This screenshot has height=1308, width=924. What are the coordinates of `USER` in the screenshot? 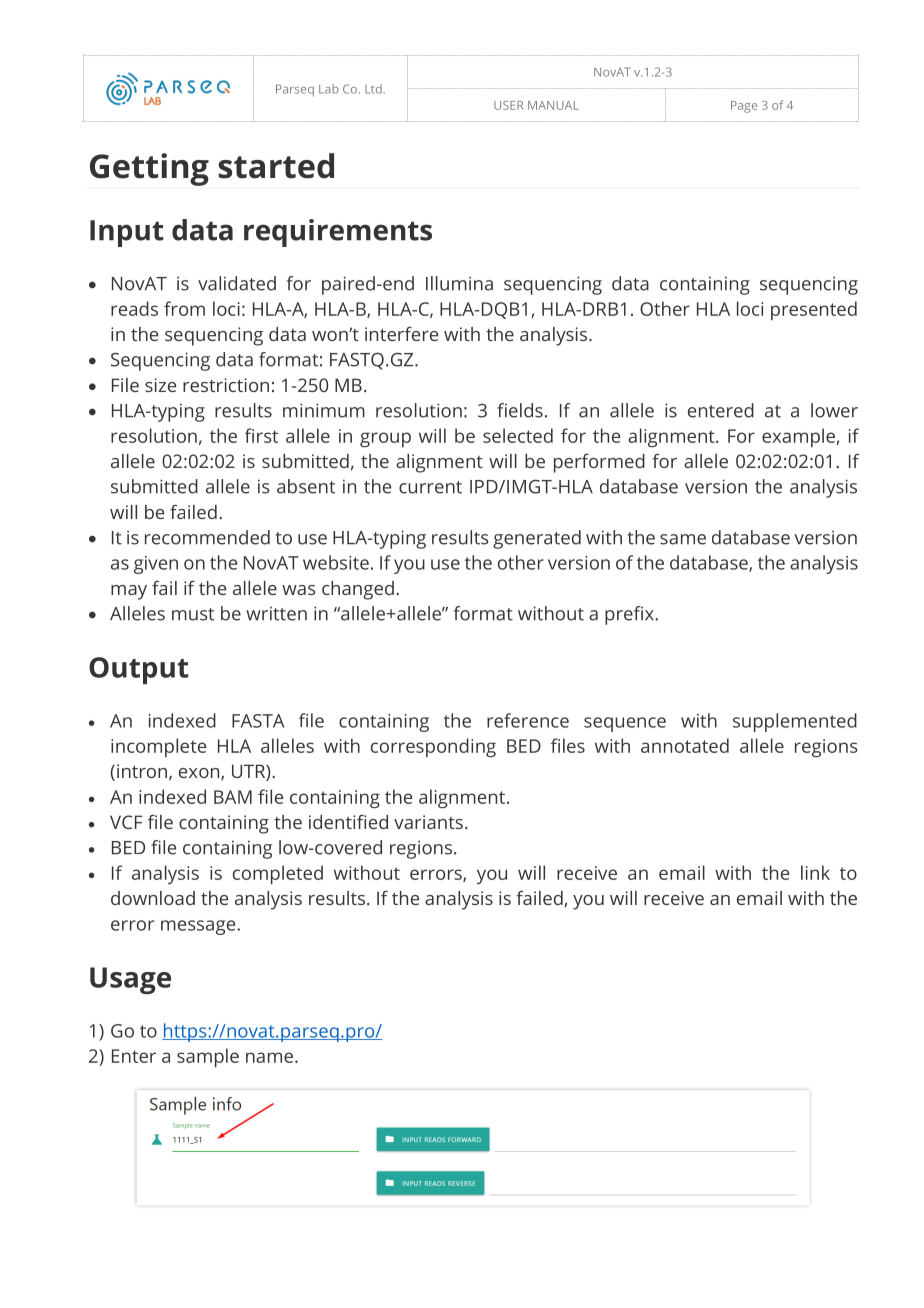 It's located at (509, 105).
